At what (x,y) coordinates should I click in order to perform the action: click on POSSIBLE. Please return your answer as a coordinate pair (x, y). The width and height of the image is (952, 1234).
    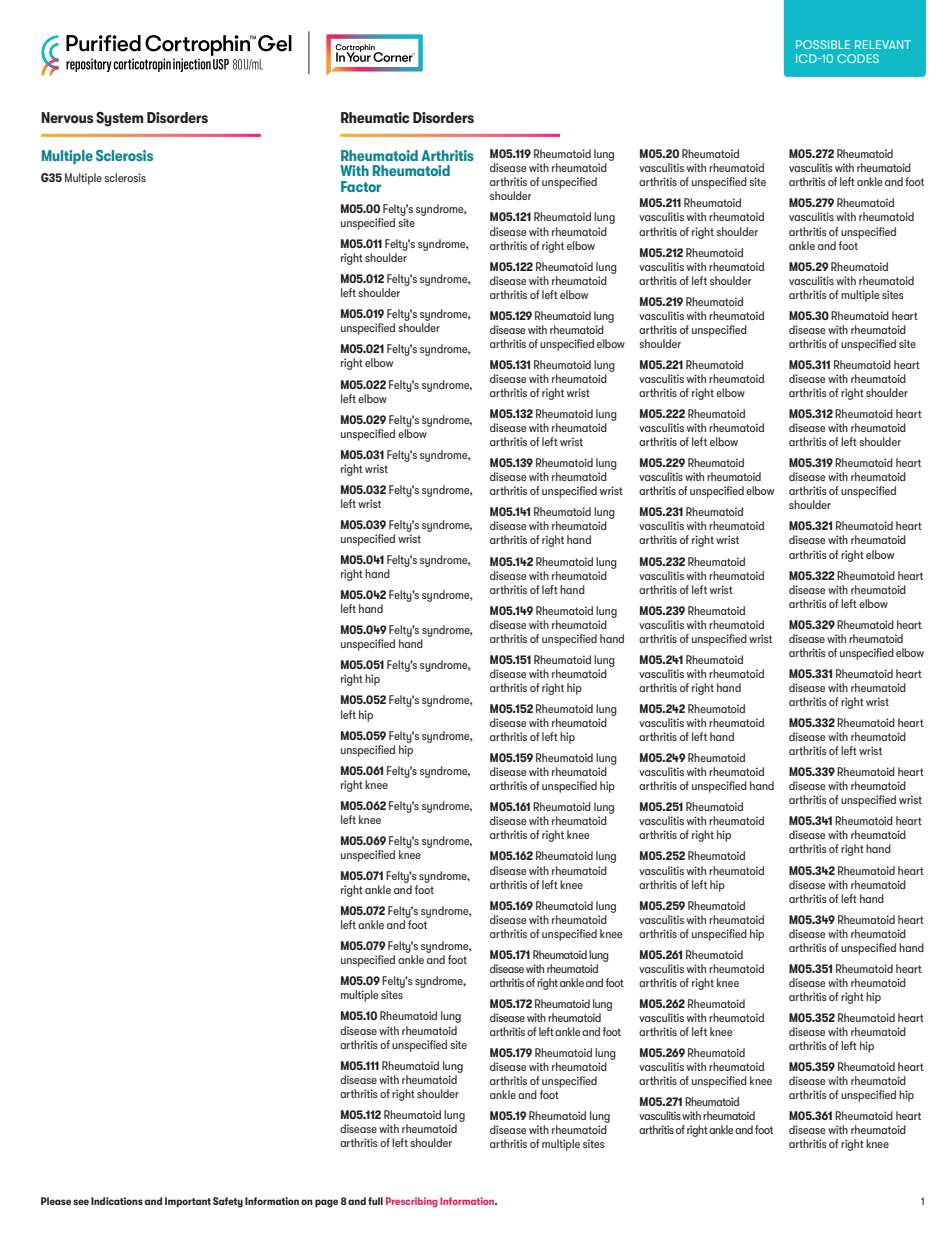
    Looking at the image, I should click on (823, 44).
